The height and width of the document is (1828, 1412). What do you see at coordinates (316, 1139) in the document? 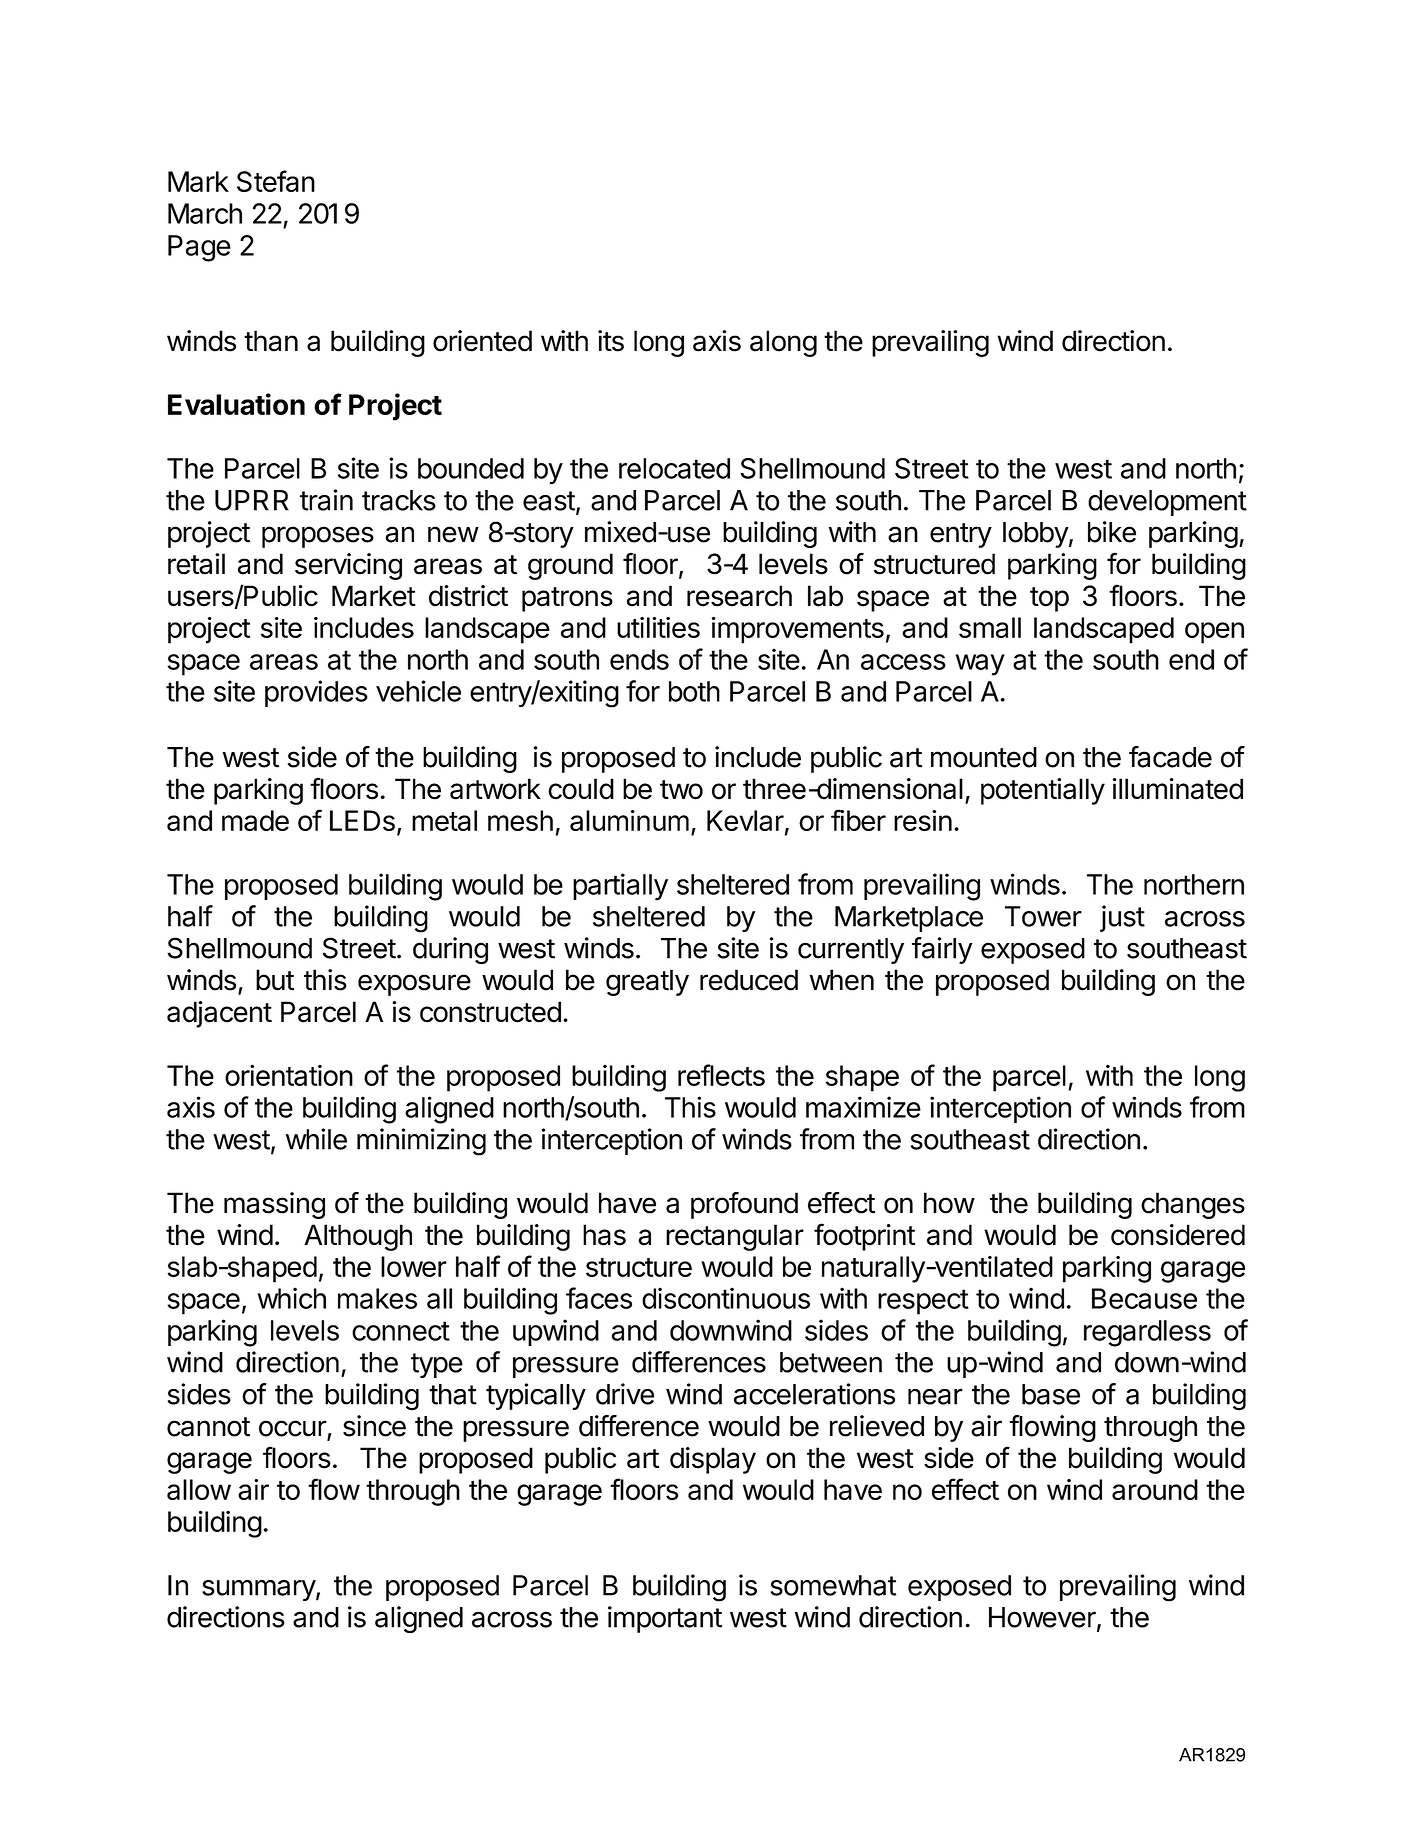
I see `while` at bounding box center [316, 1139].
